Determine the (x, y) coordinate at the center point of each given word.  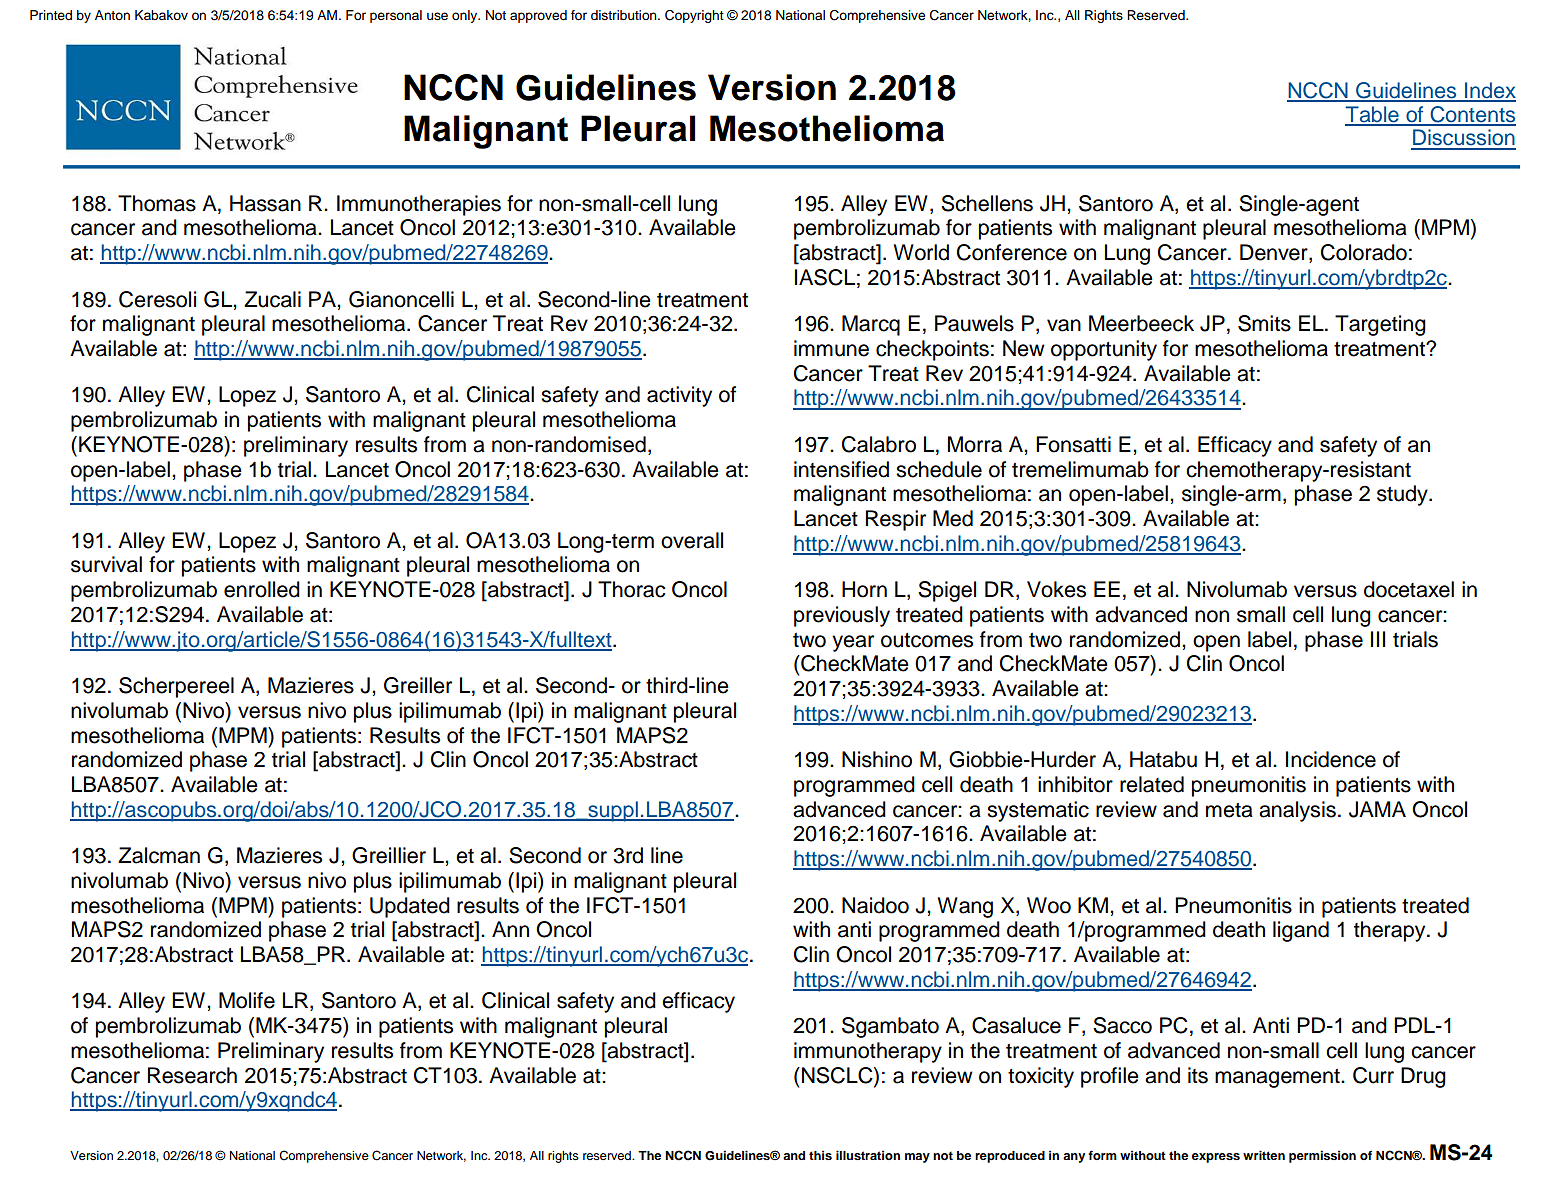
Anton (112, 15)
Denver (1275, 253)
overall (692, 540)
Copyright (694, 16)
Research (192, 1075)
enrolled (262, 589)
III (1378, 639)
